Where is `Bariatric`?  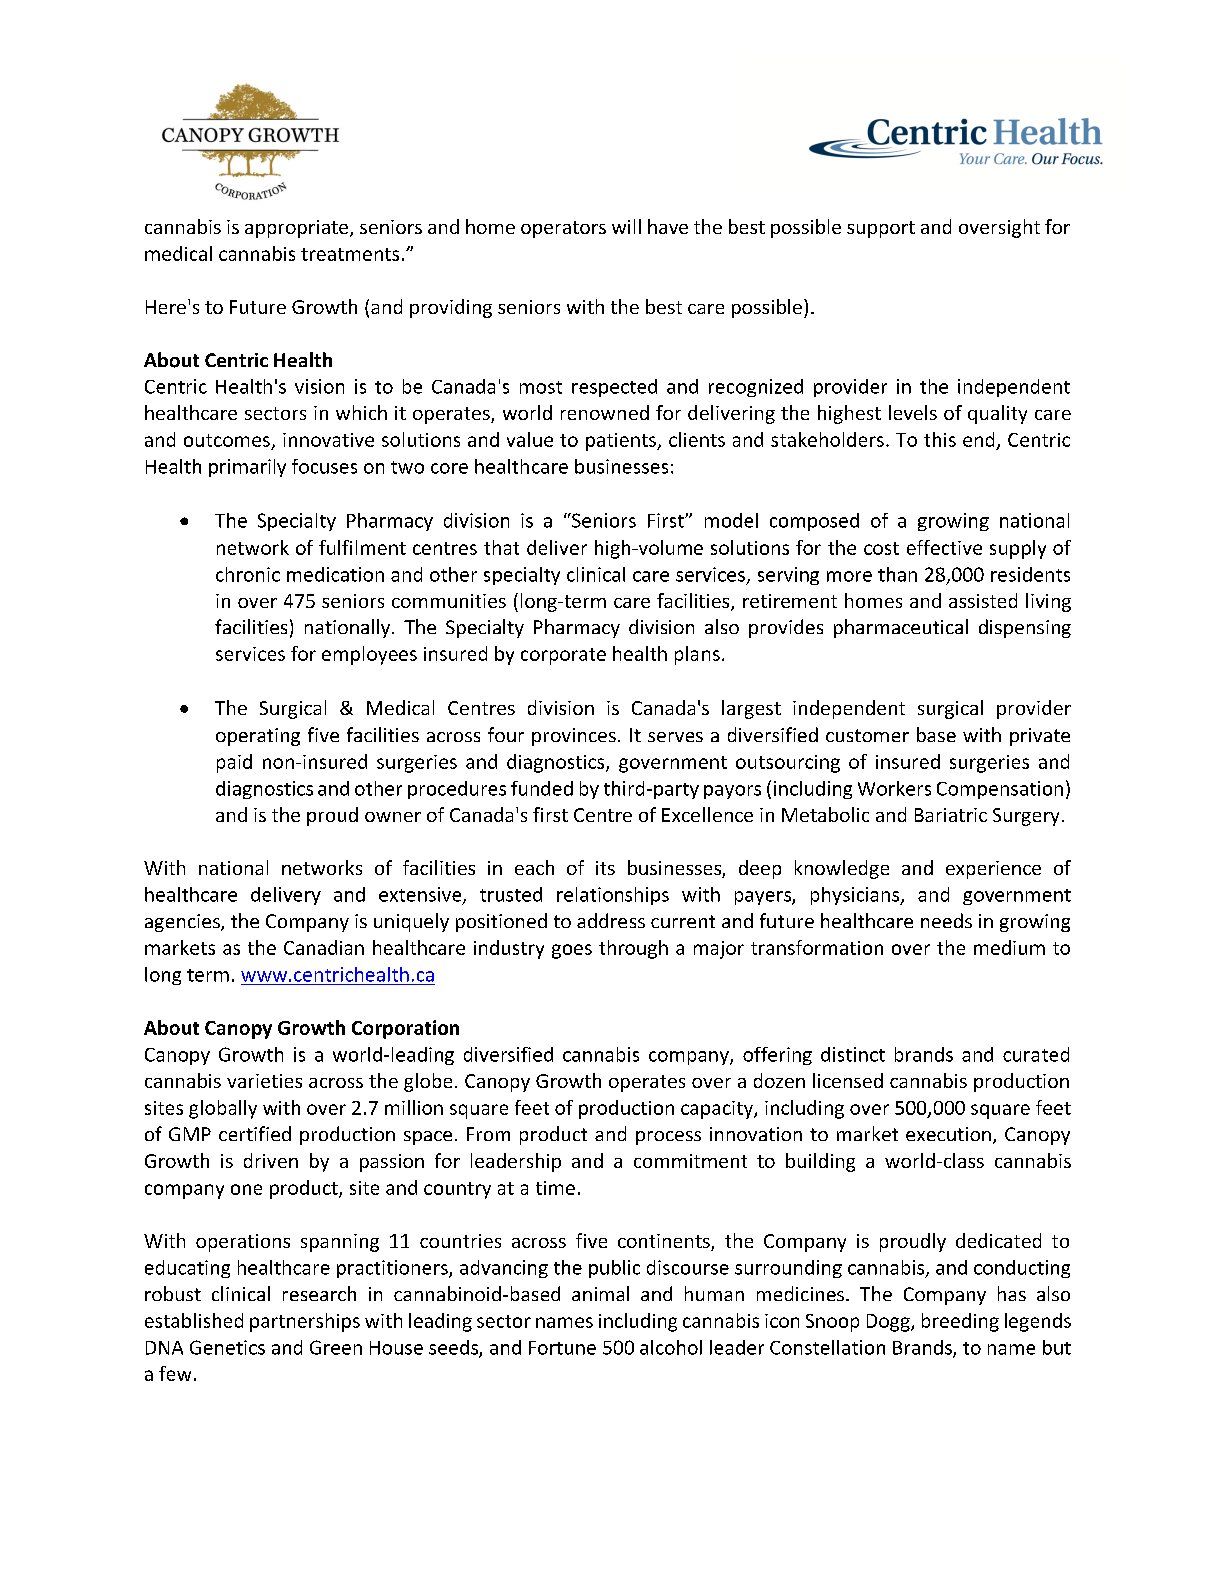
Bariatric is located at coordinates (951, 815).
